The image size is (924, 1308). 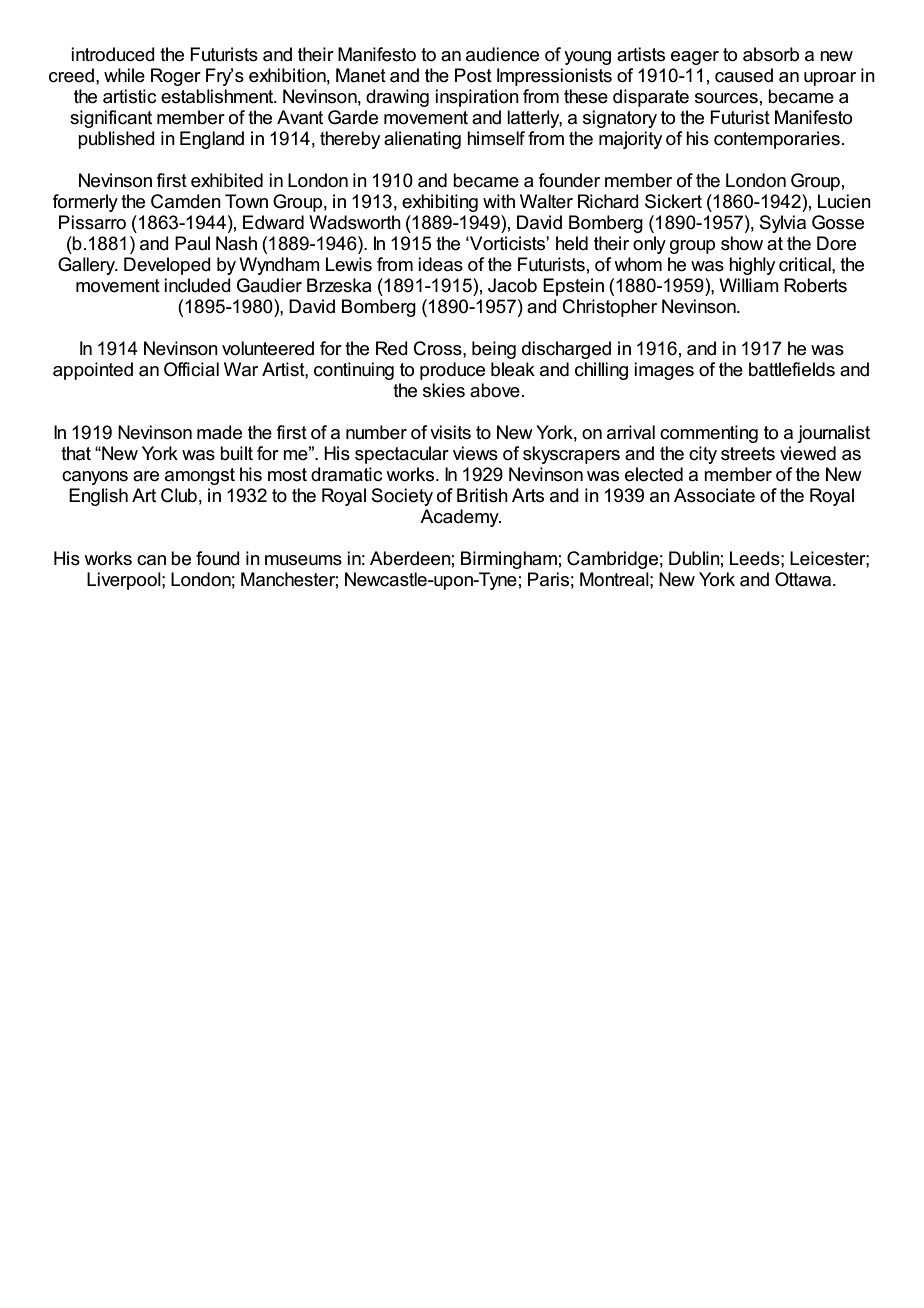 I want to click on Post, so click(x=473, y=75).
